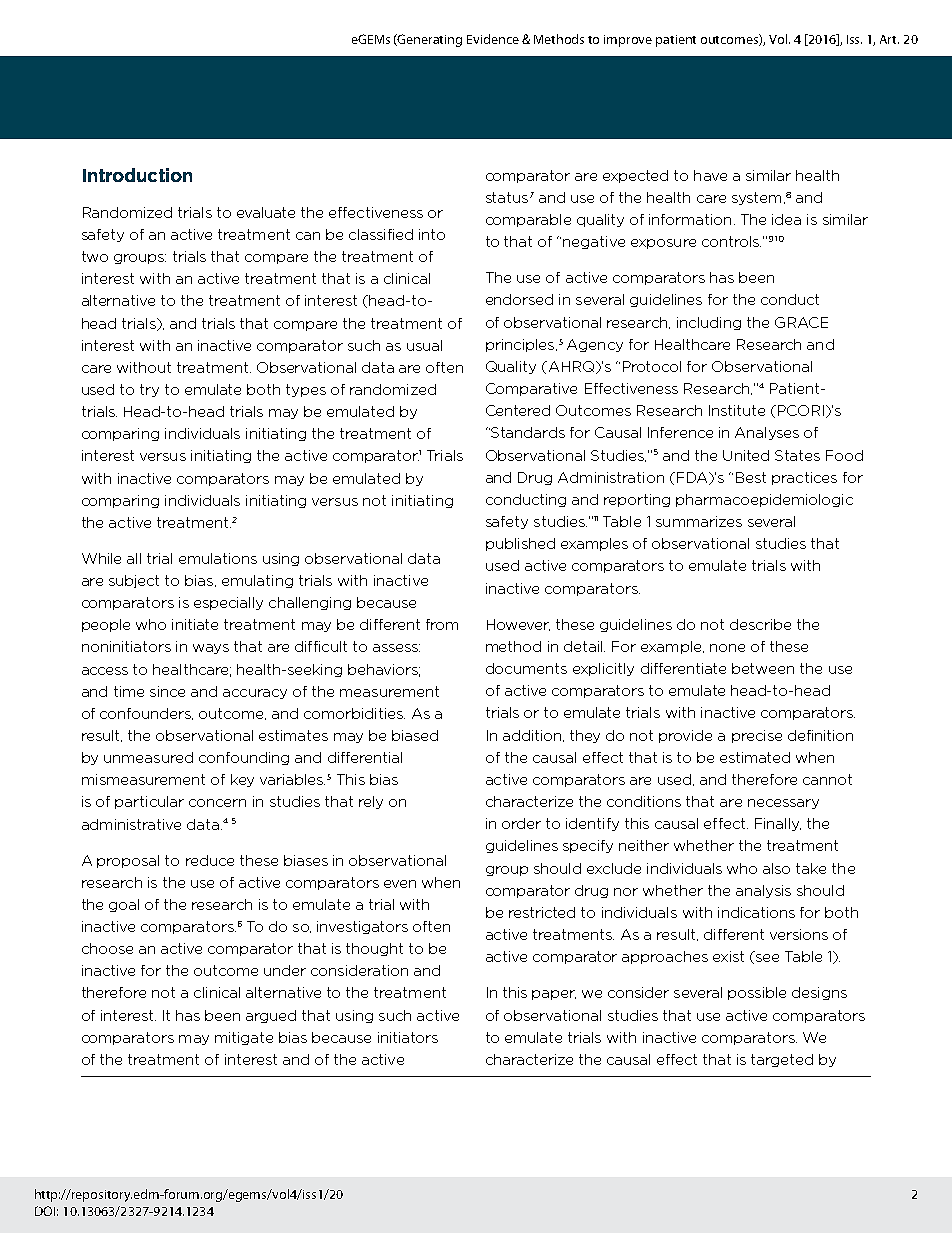  What do you see at coordinates (520, 544) in the screenshot?
I see `published` at bounding box center [520, 544].
